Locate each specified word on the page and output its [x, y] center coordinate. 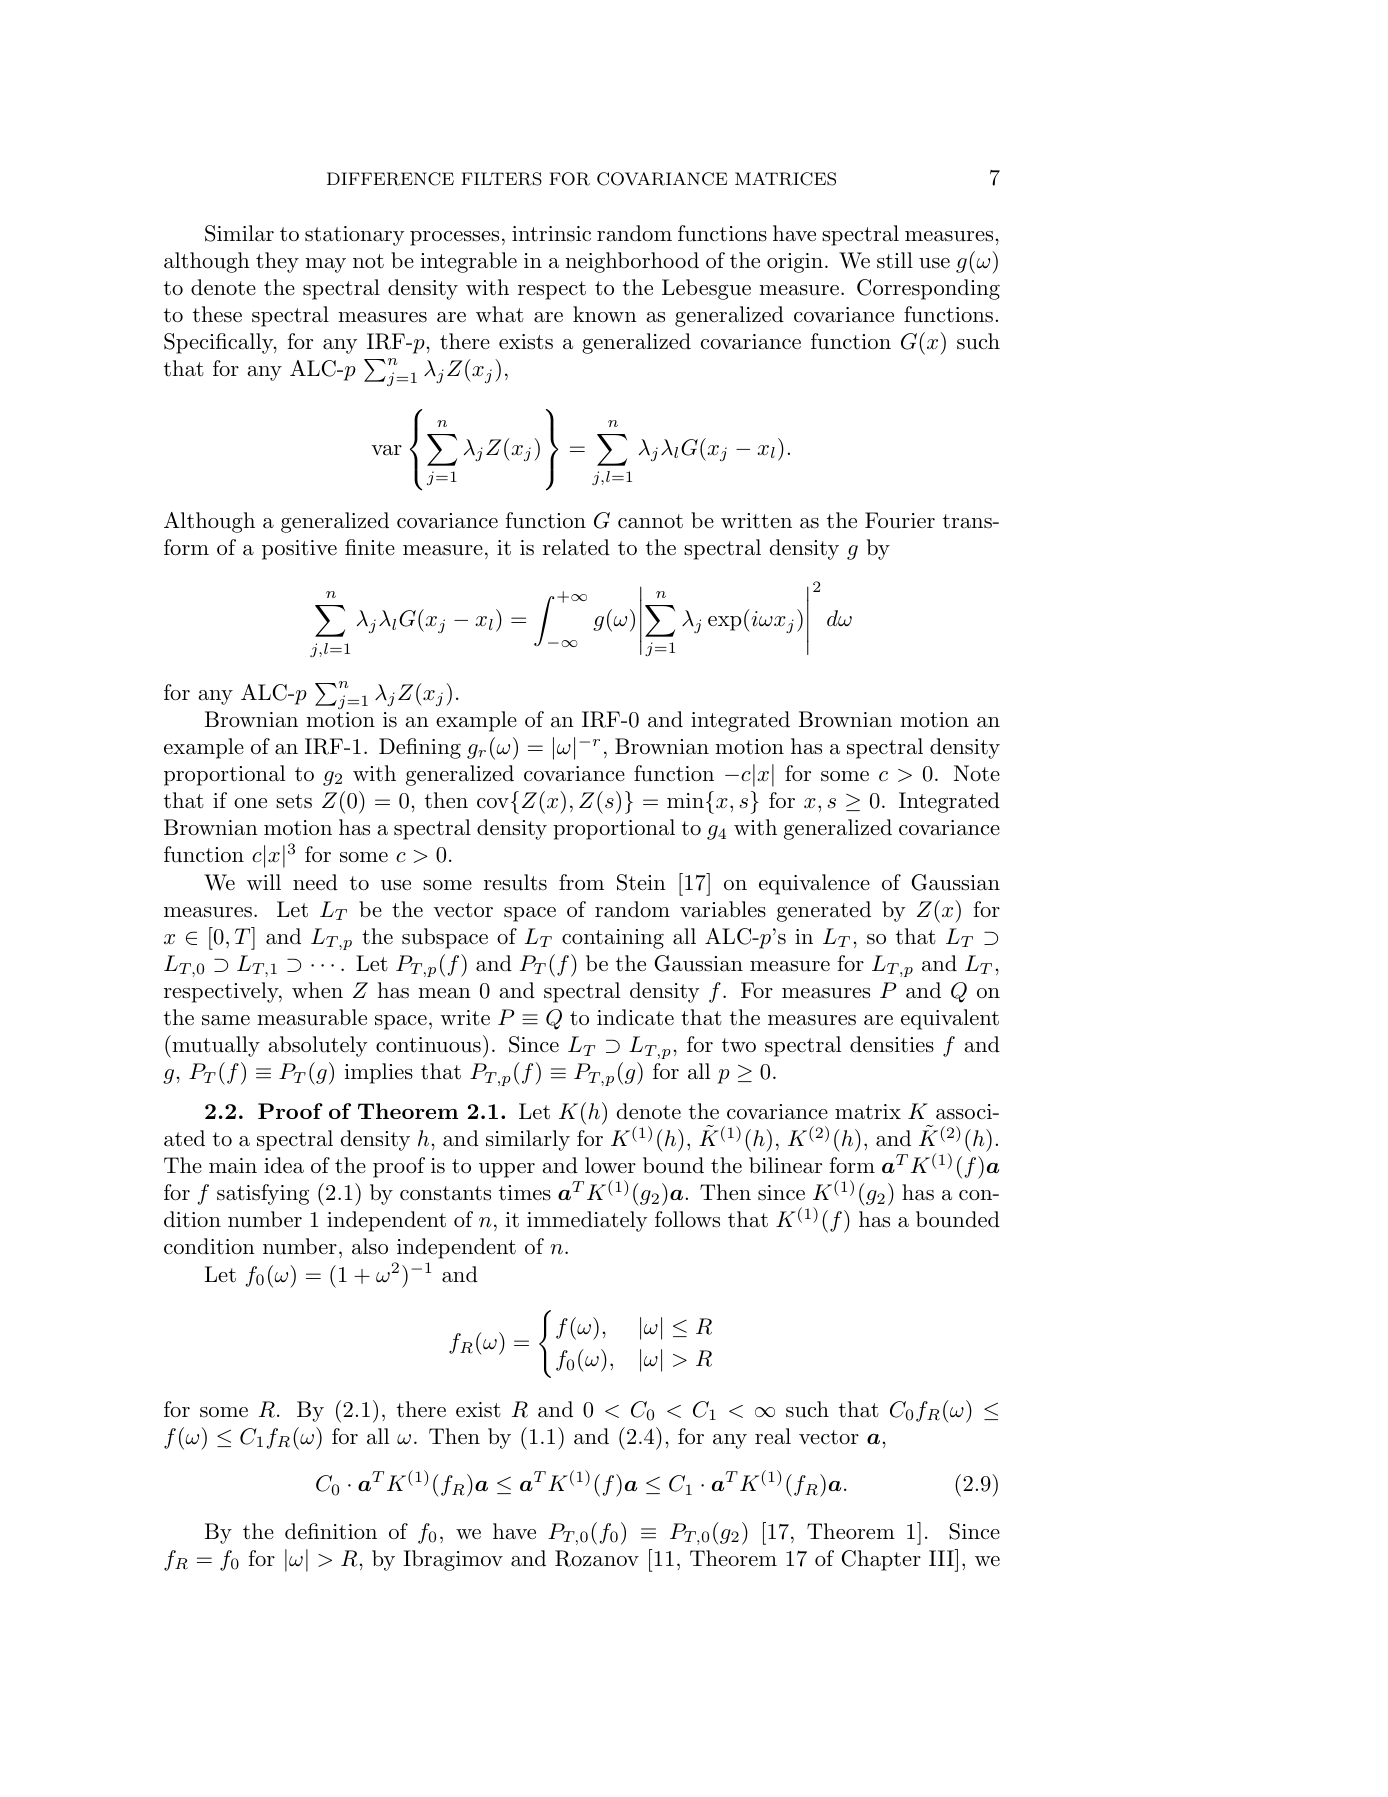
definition [331, 1531]
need [315, 882]
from [581, 882]
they [277, 262]
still [895, 260]
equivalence [814, 884]
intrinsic [551, 234]
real [773, 1436]
